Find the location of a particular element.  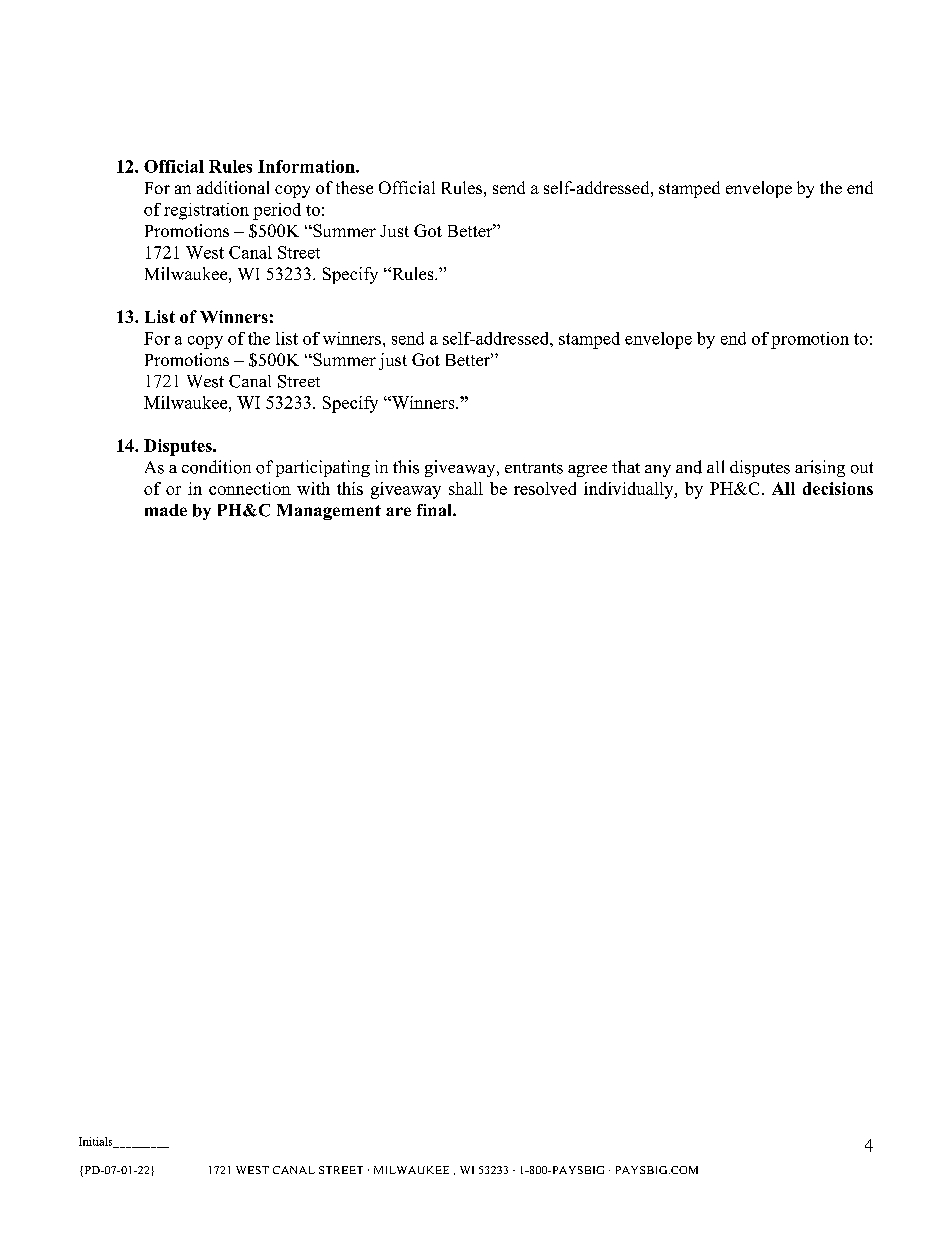

Information is located at coordinates (307, 166).
